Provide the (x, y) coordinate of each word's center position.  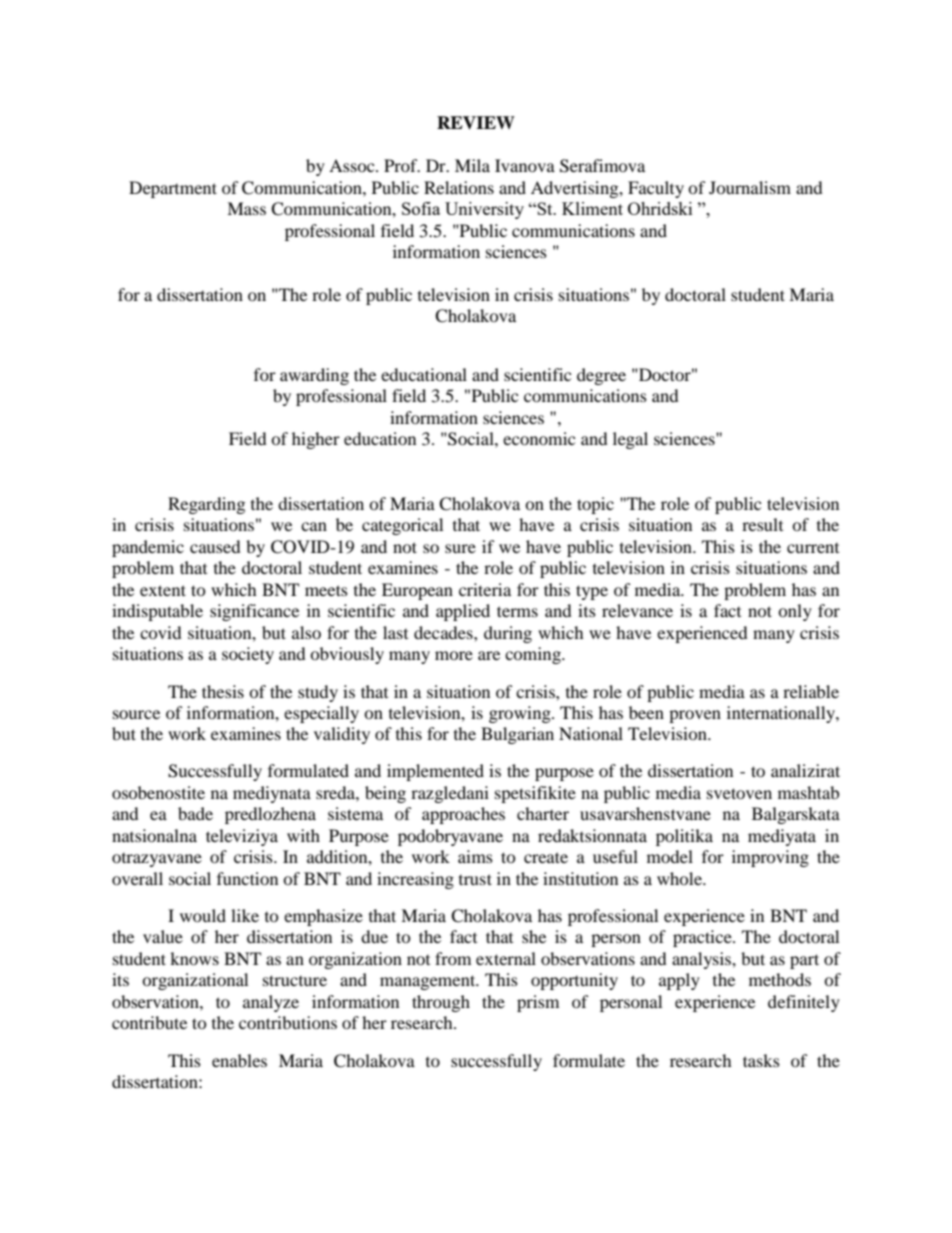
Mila (472, 165)
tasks (761, 1060)
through (441, 1003)
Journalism (750, 187)
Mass (246, 208)
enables (239, 1060)
